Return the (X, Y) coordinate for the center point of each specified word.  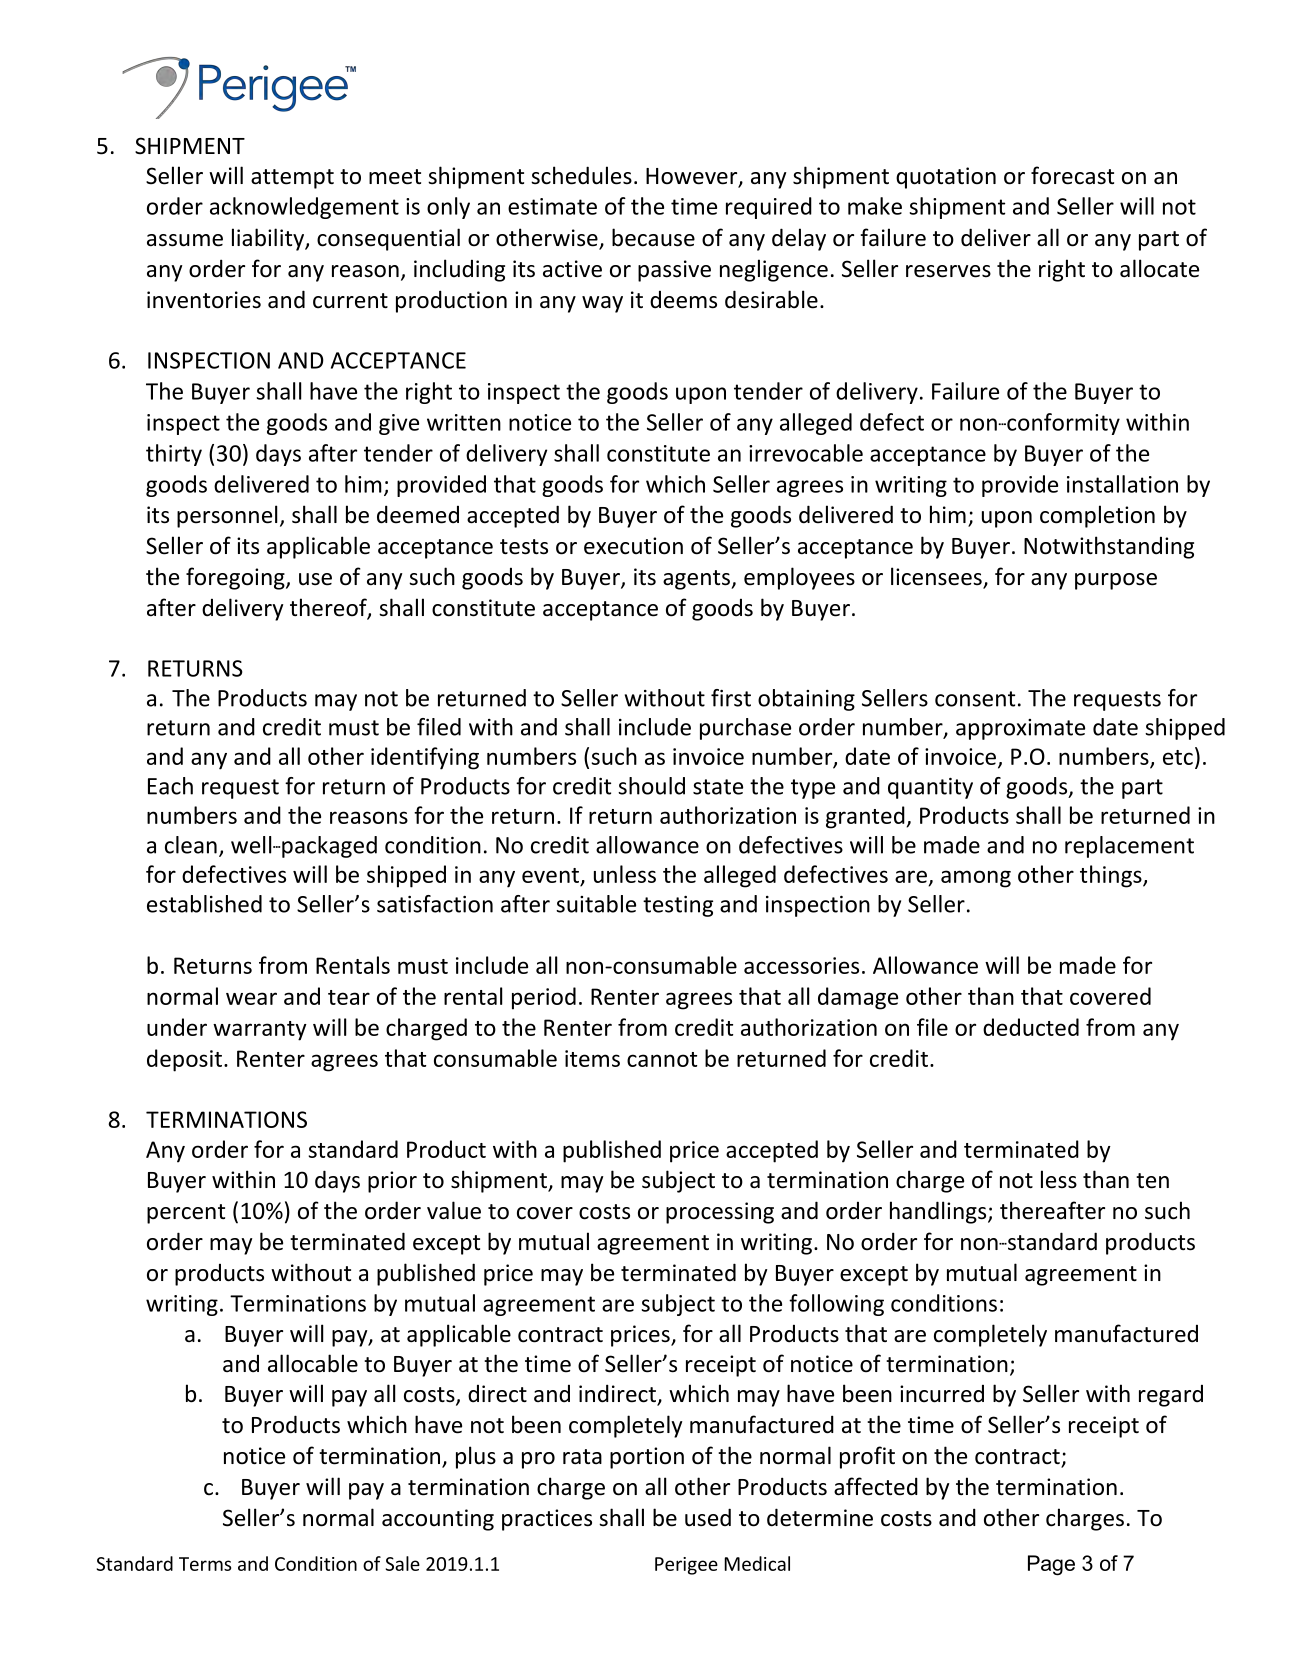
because (653, 237)
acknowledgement (304, 208)
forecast (1072, 175)
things (1112, 876)
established (204, 904)
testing (678, 906)
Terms (205, 1564)
